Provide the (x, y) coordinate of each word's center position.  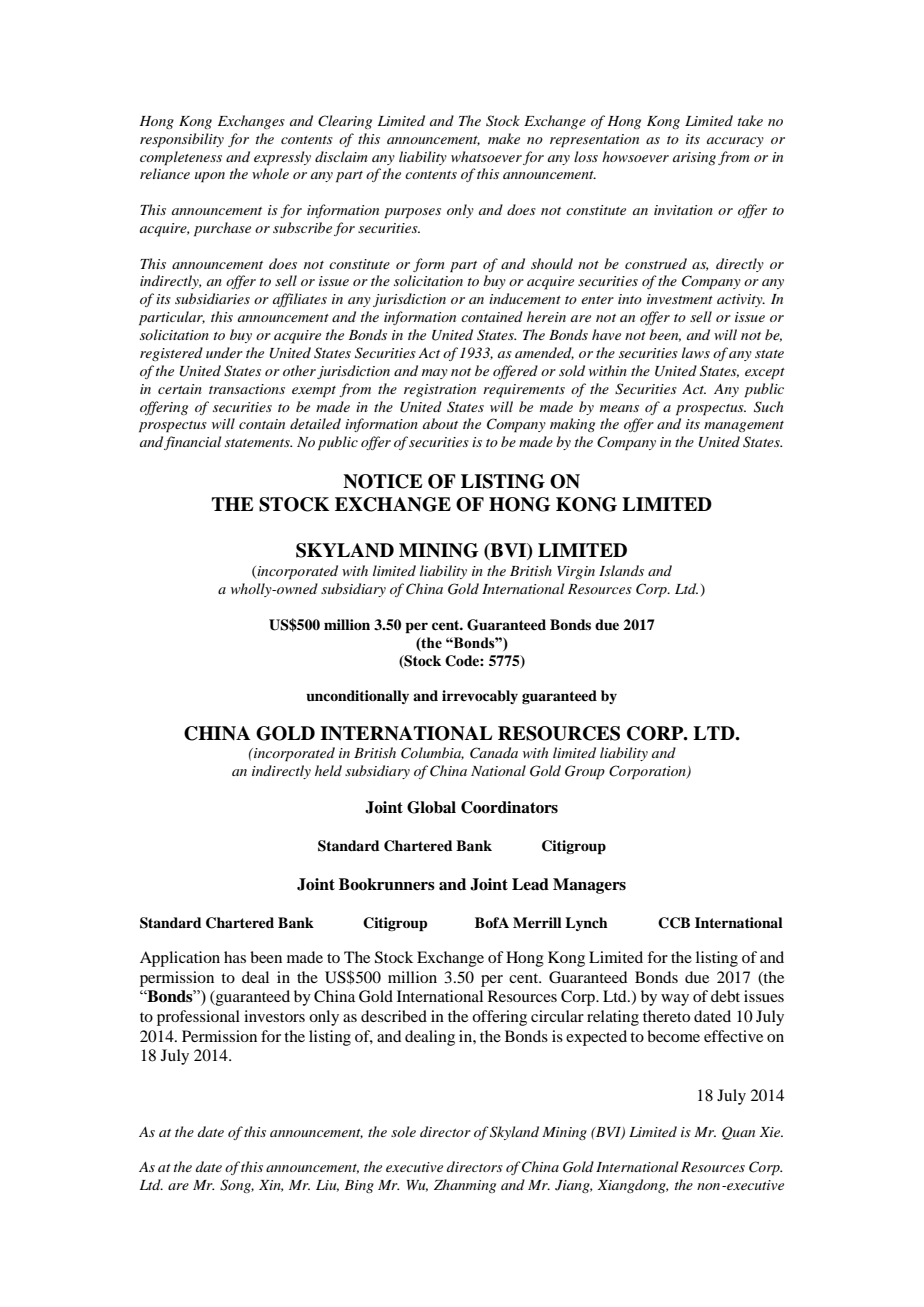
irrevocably (480, 697)
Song (237, 1186)
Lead (530, 884)
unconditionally (357, 697)
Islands (621, 570)
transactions (247, 389)
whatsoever (486, 156)
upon (210, 177)
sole (403, 1131)
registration (440, 390)
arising (694, 158)
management (744, 426)
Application (180, 959)
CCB (674, 923)
